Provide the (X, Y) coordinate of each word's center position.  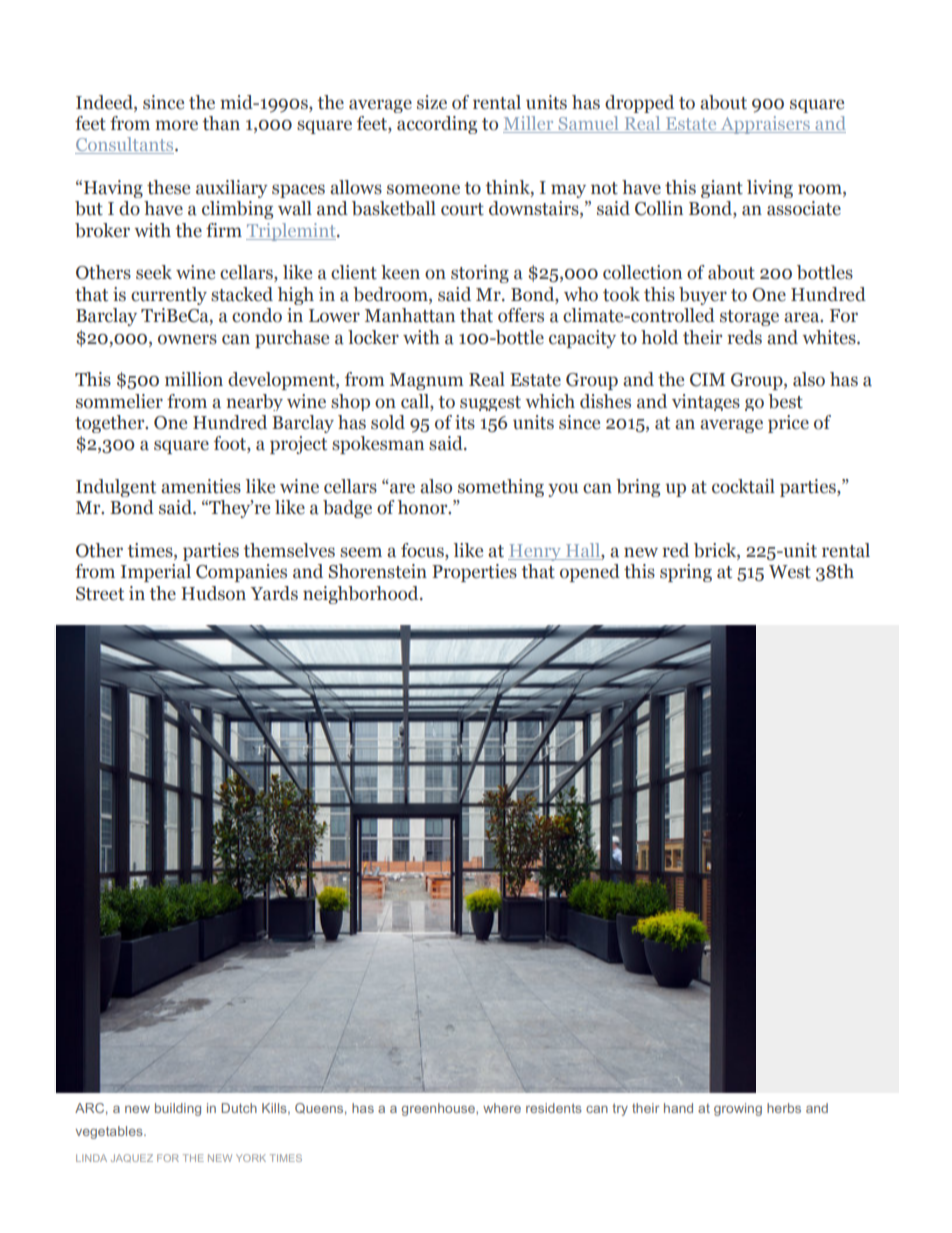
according (437, 125)
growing (738, 1109)
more (176, 125)
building (178, 1109)
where (502, 1108)
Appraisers (765, 125)
